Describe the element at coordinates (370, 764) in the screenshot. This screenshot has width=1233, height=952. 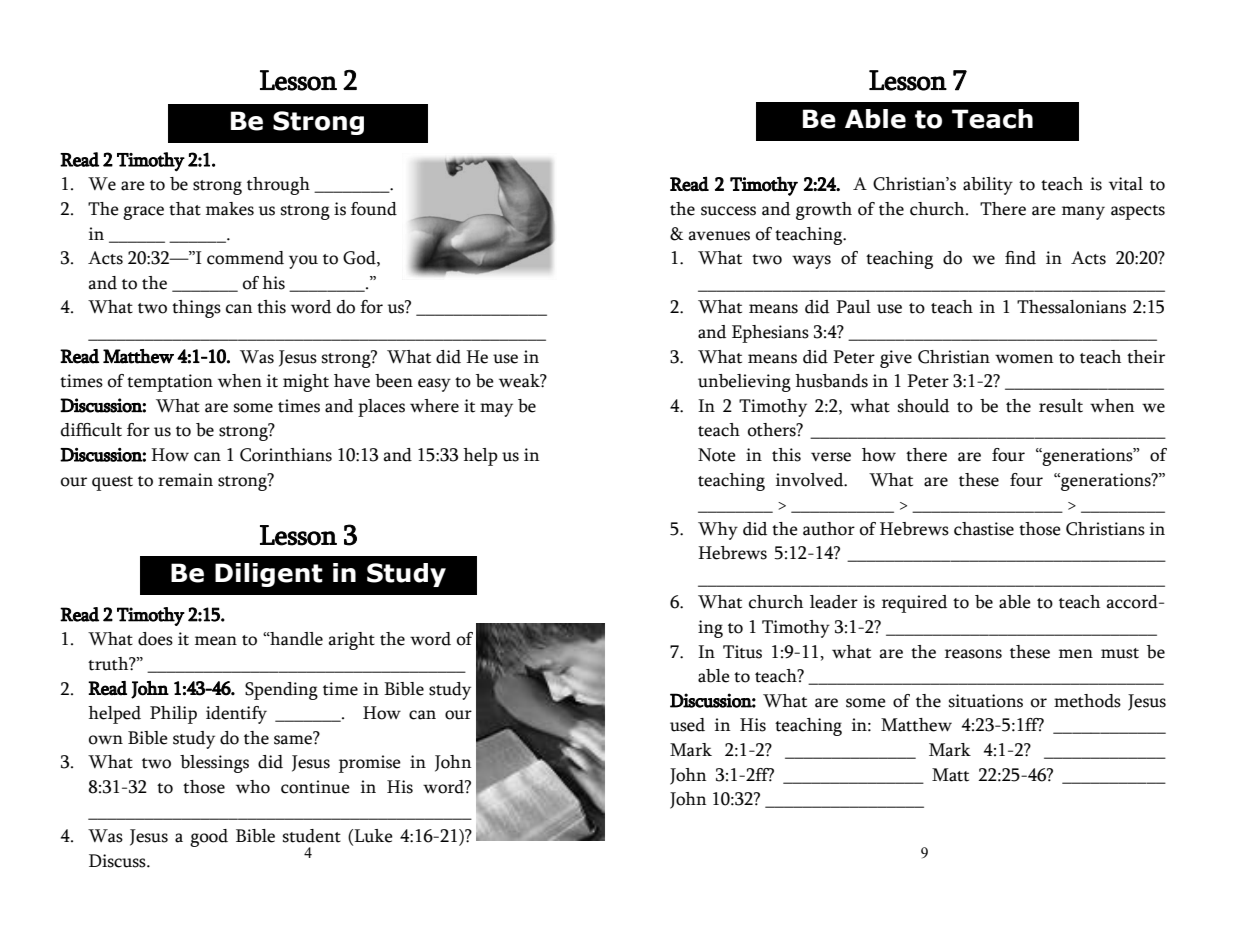
I see `promise` at that location.
